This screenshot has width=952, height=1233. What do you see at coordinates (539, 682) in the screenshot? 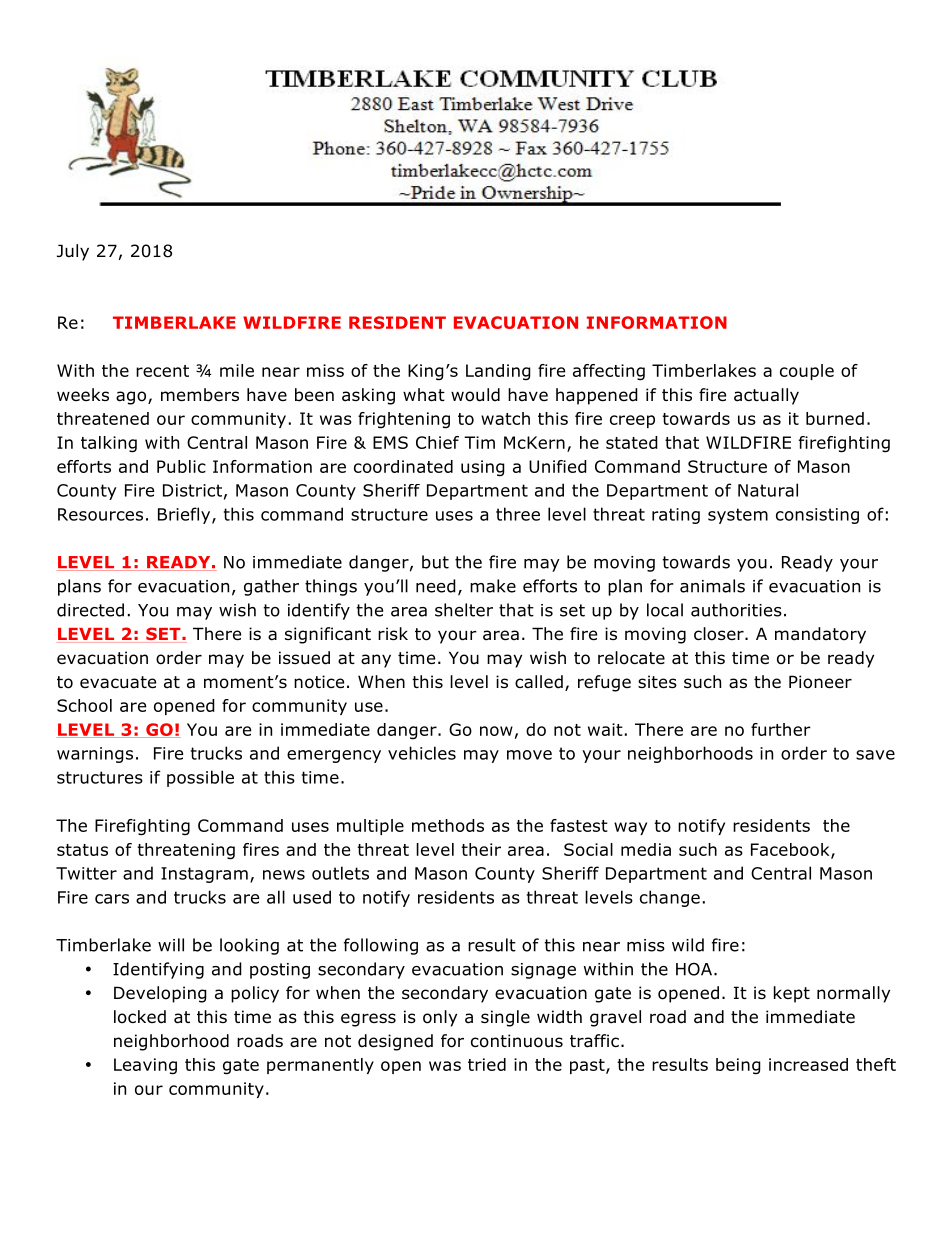
I see `called` at bounding box center [539, 682].
